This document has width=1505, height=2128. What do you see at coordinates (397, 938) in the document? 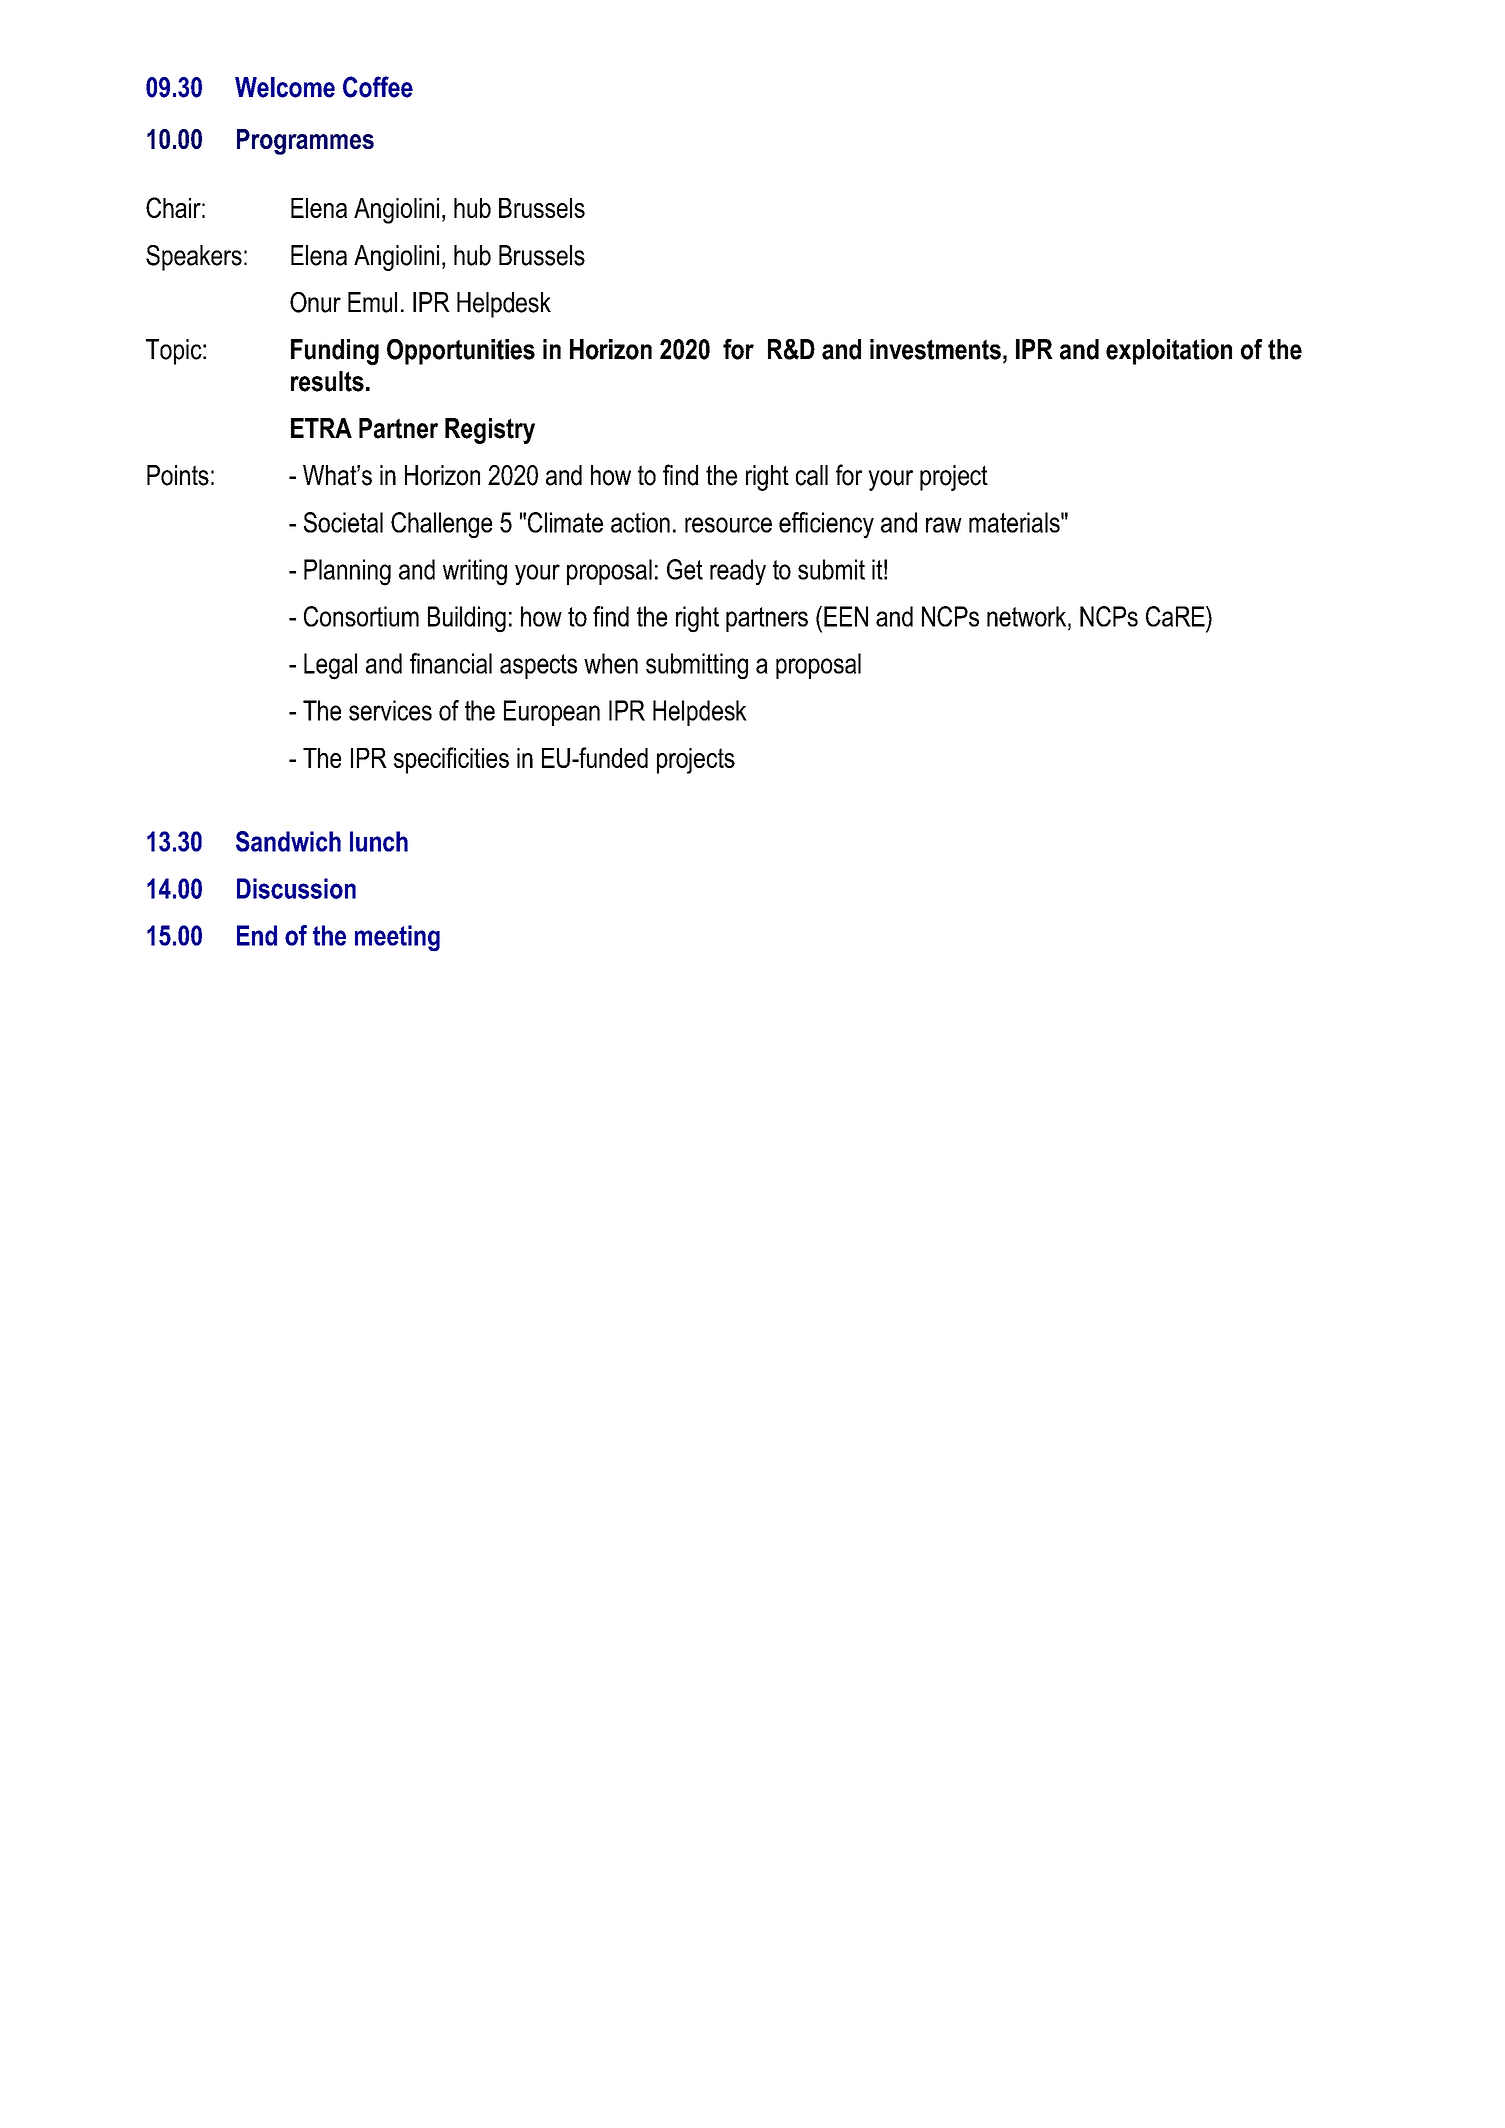
I see `meeting` at bounding box center [397, 938].
